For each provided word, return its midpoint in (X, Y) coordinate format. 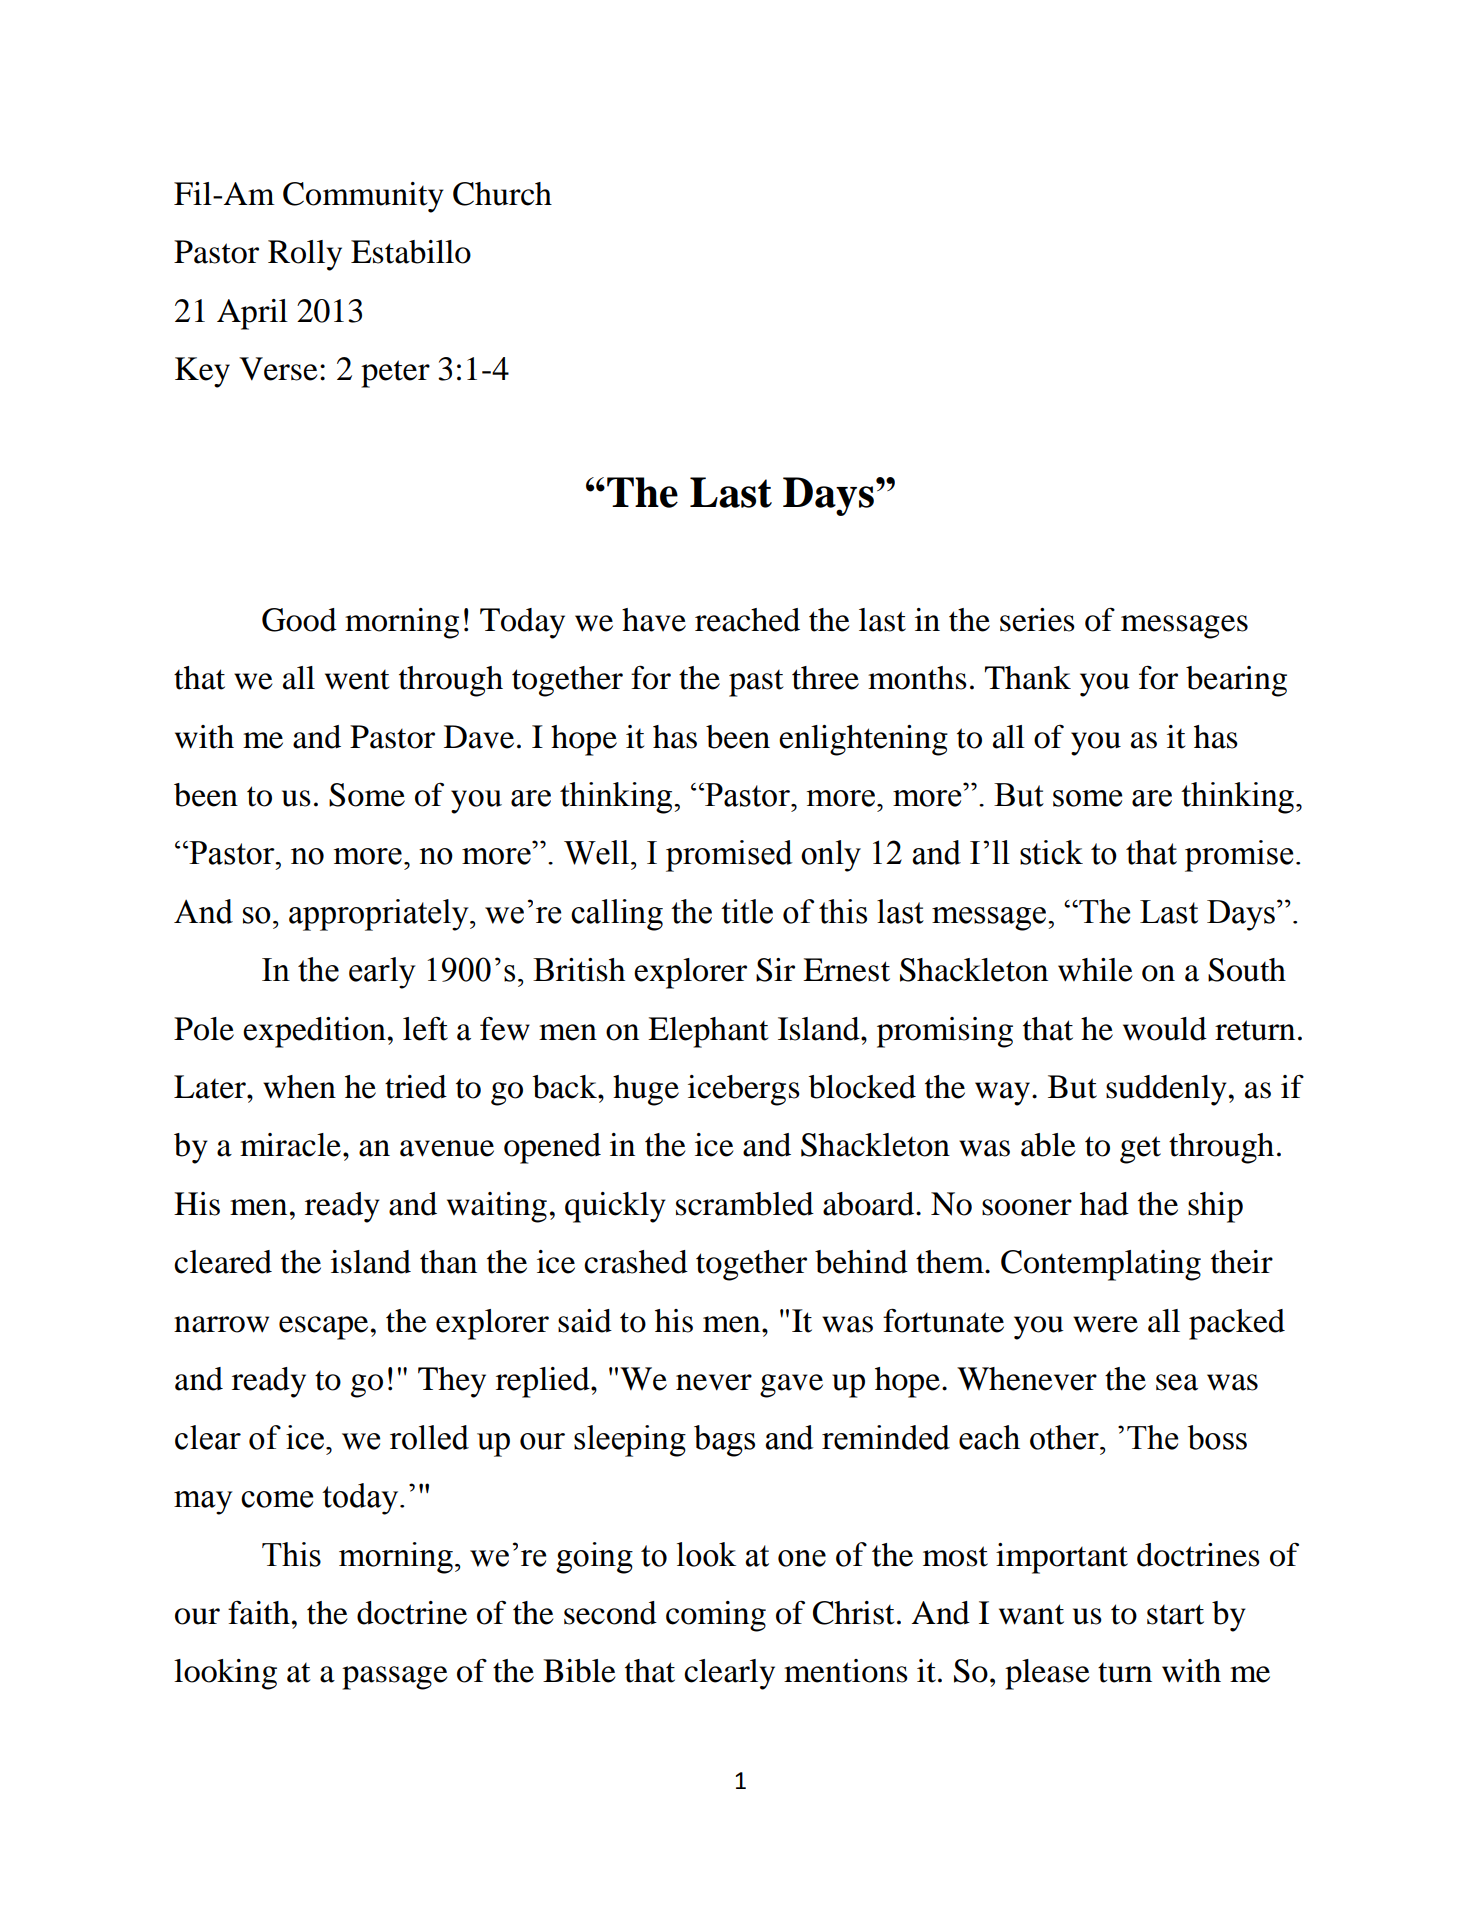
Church (502, 194)
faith (259, 1612)
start (1175, 1614)
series (1037, 620)
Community (363, 197)
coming (716, 1616)
